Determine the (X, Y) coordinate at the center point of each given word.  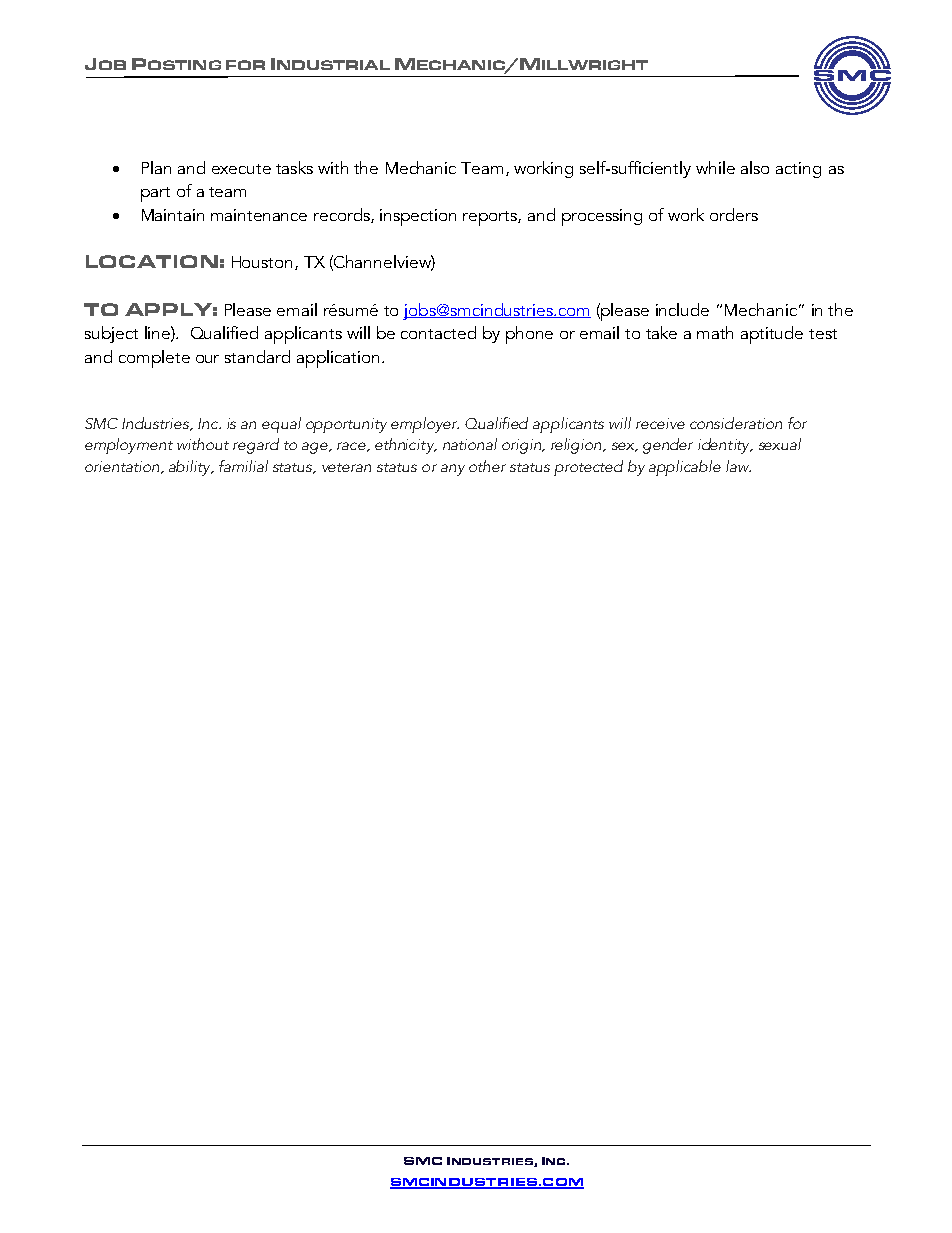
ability (191, 468)
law (738, 466)
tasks (294, 167)
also (755, 167)
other (487, 466)
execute (241, 169)
